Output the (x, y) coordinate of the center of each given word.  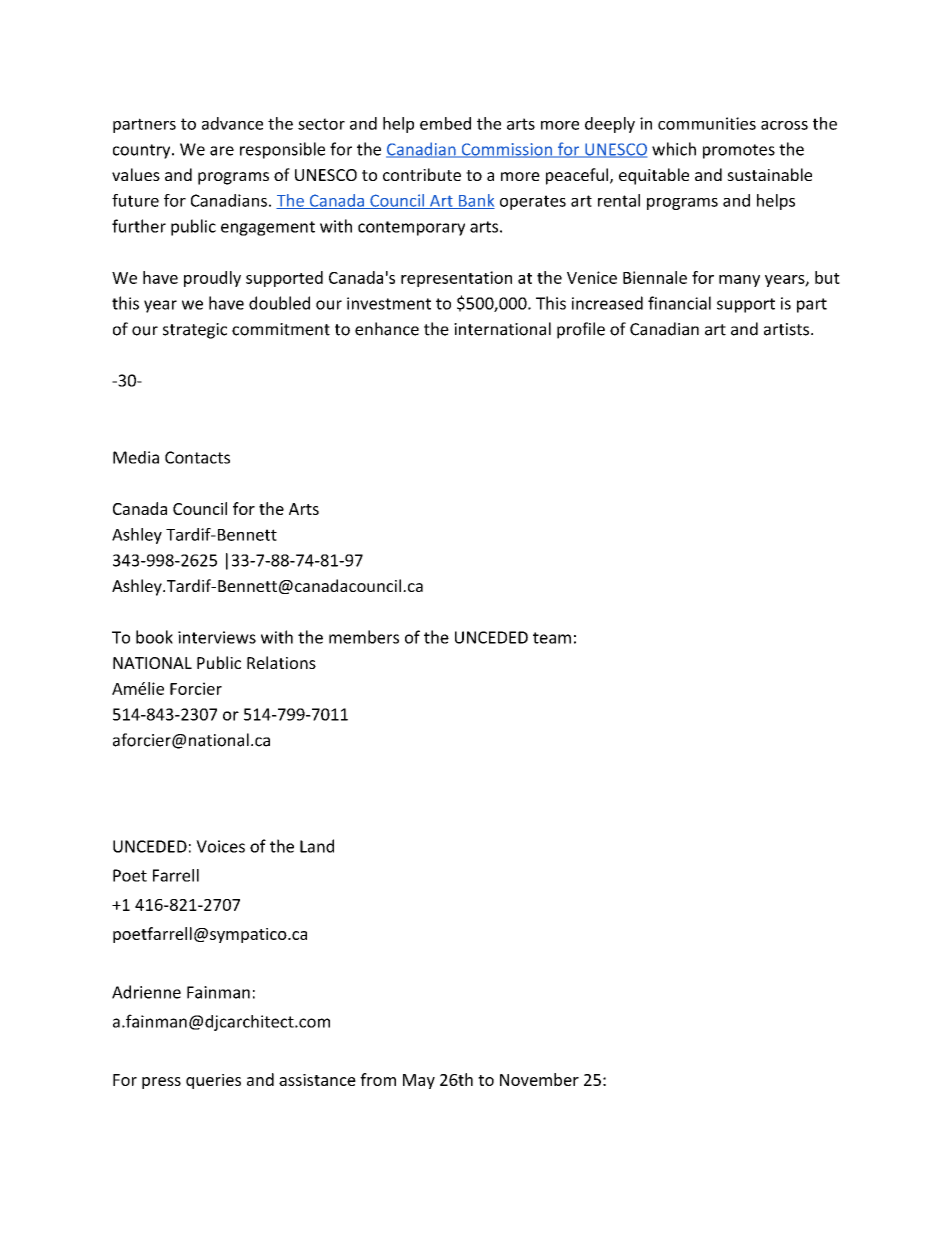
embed (445, 123)
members (364, 637)
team (552, 638)
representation (456, 279)
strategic (195, 331)
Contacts (197, 457)
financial (679, 303)
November (539, 1079)
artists (786, 329)
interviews (217, 637)
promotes (739, 151)
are (222, 151)
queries (213, 1081)
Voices (220, 846)
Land (317, 846)
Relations (281, 662)
